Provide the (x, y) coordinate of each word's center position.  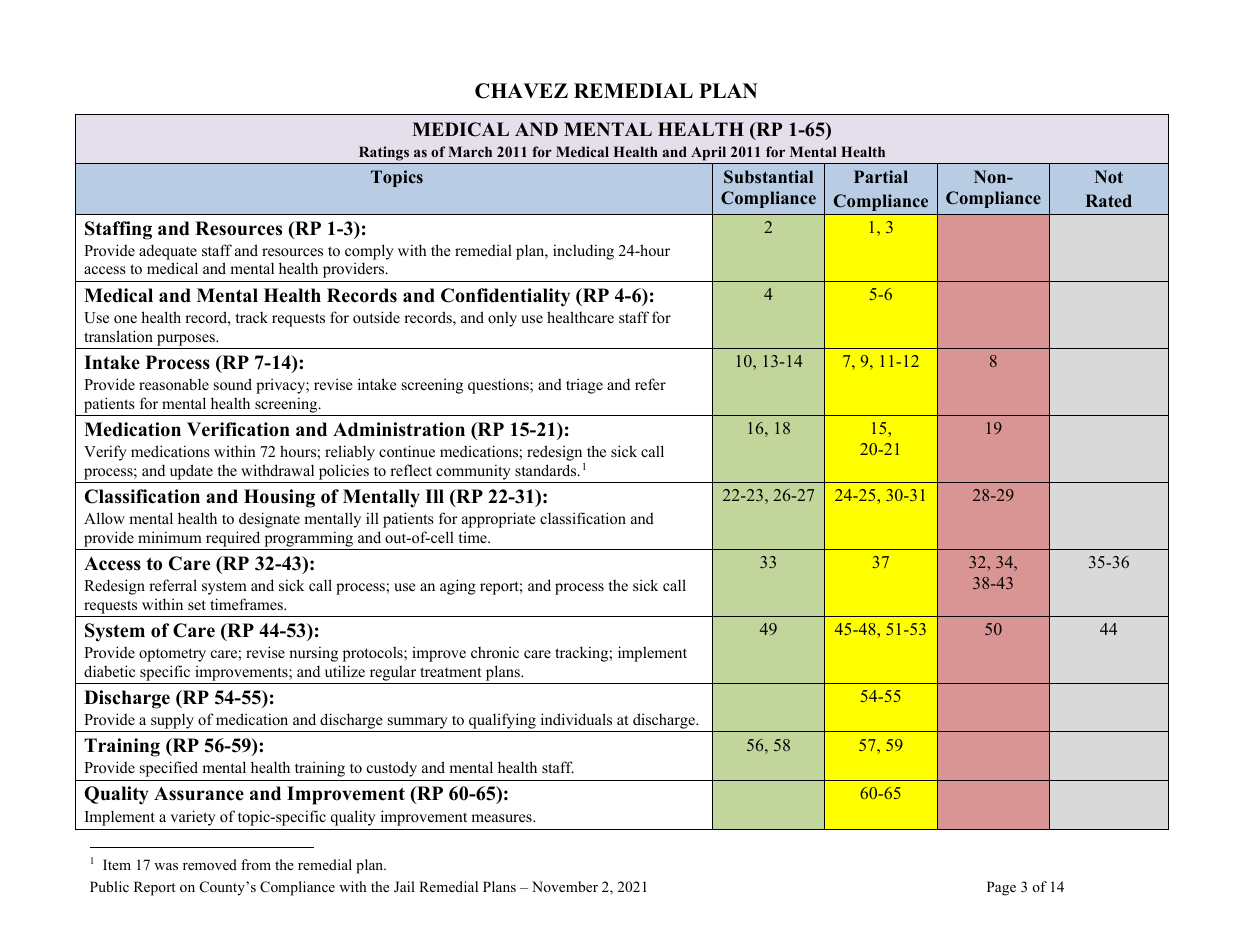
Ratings (384, 153)
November (565, 886)
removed (210, 864)
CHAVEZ (521, 91)
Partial (881, 176)
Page (1001, 888)
